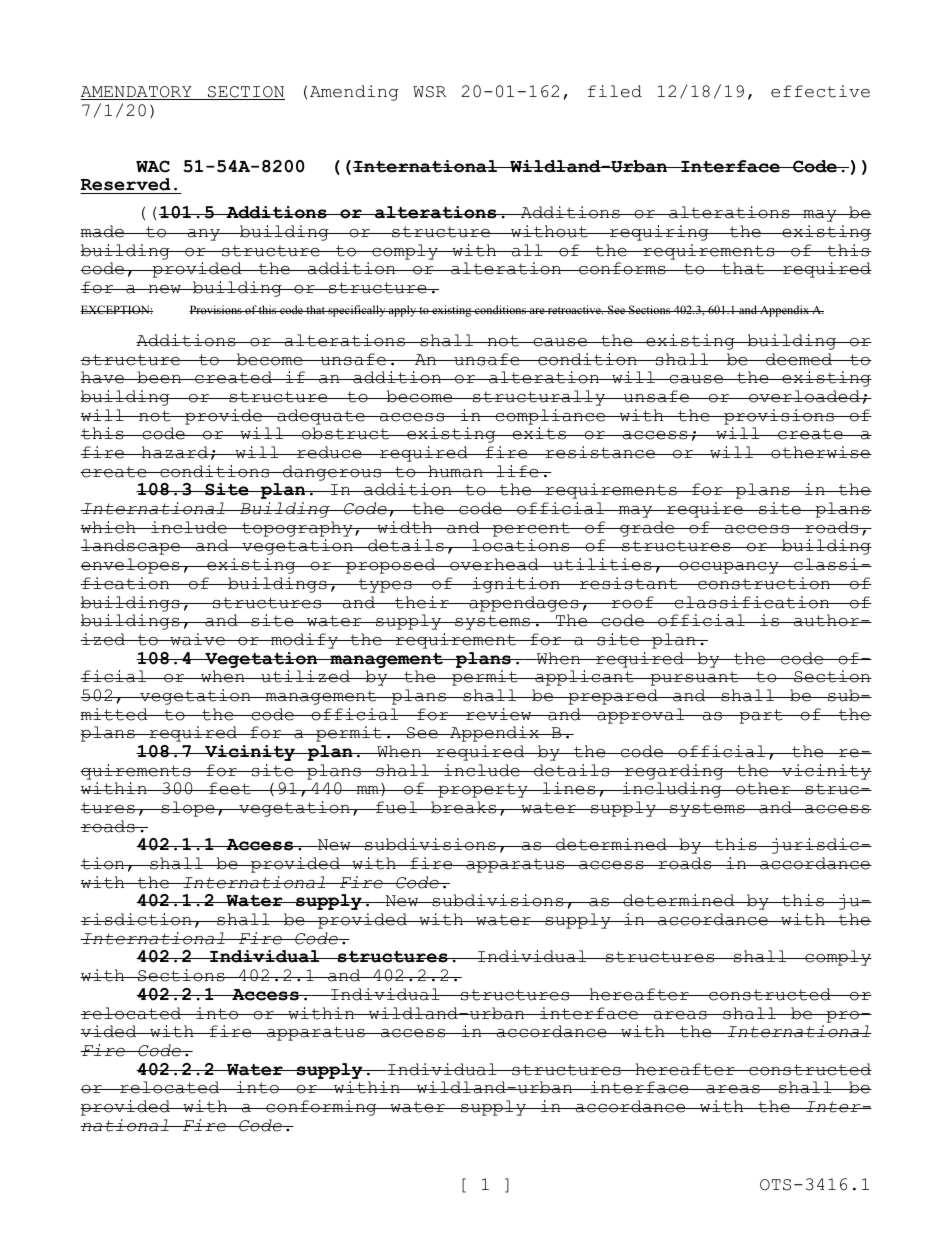 This screenshot has height=1233, width=952. What do you see at coordinates (321, 1108) in the screenshot?
I see `conforming` at bounding box center [321, 1108].
